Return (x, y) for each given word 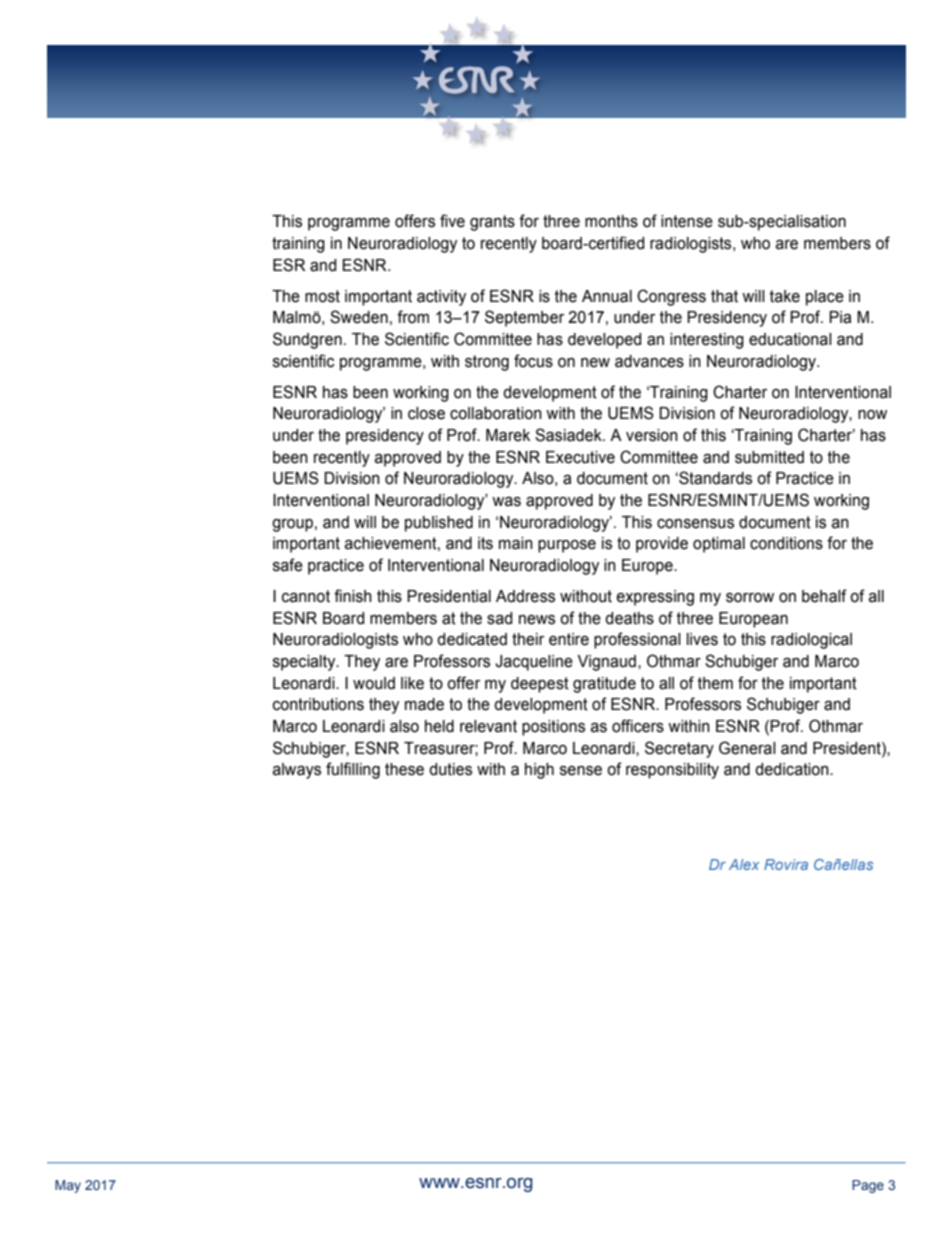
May (68, 1186)
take (785, 296)
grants (492, 223)
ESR (289, 265)
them (715, 683)
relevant (488, 726)
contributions (318, 704)
